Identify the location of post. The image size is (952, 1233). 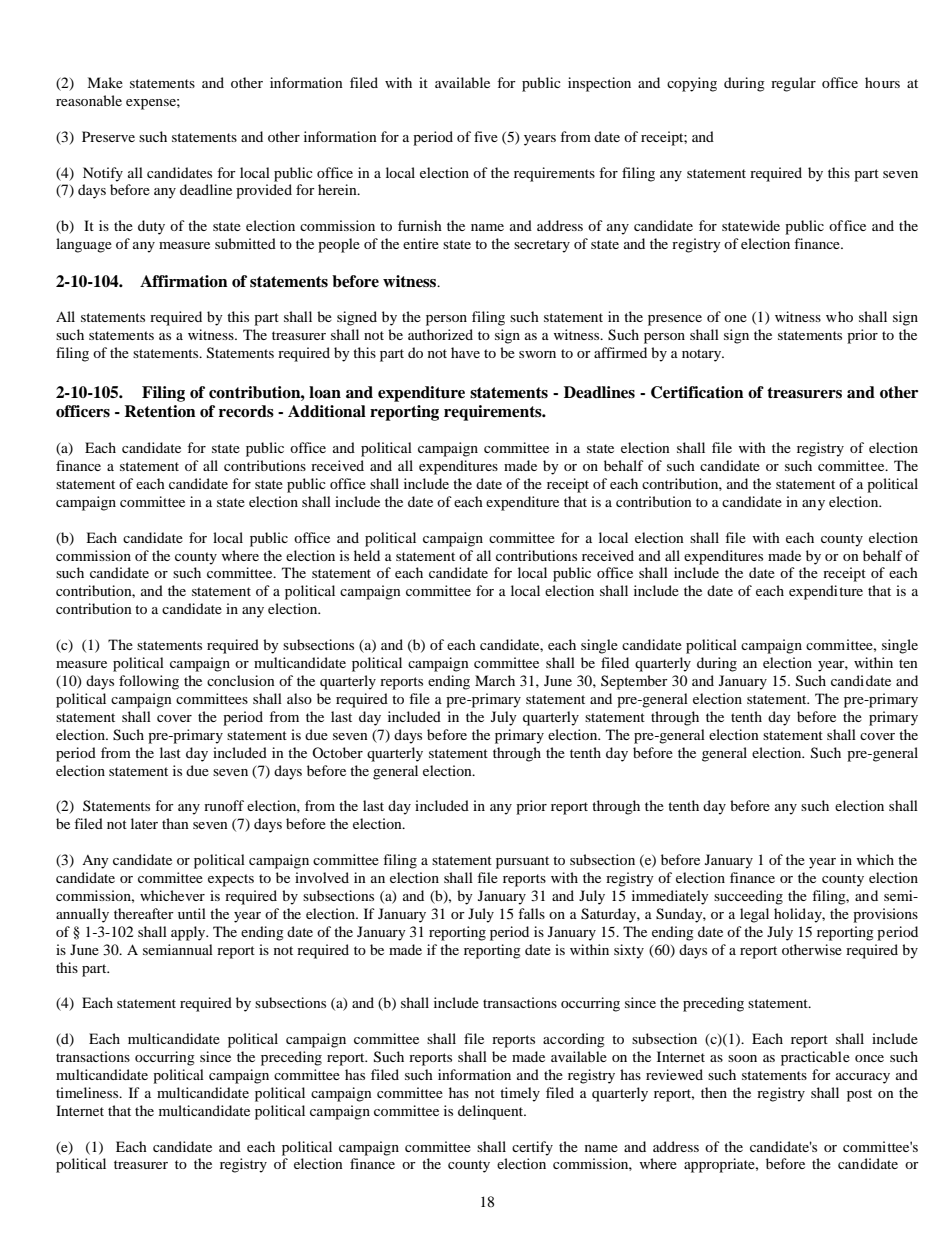
(859, 1095).
